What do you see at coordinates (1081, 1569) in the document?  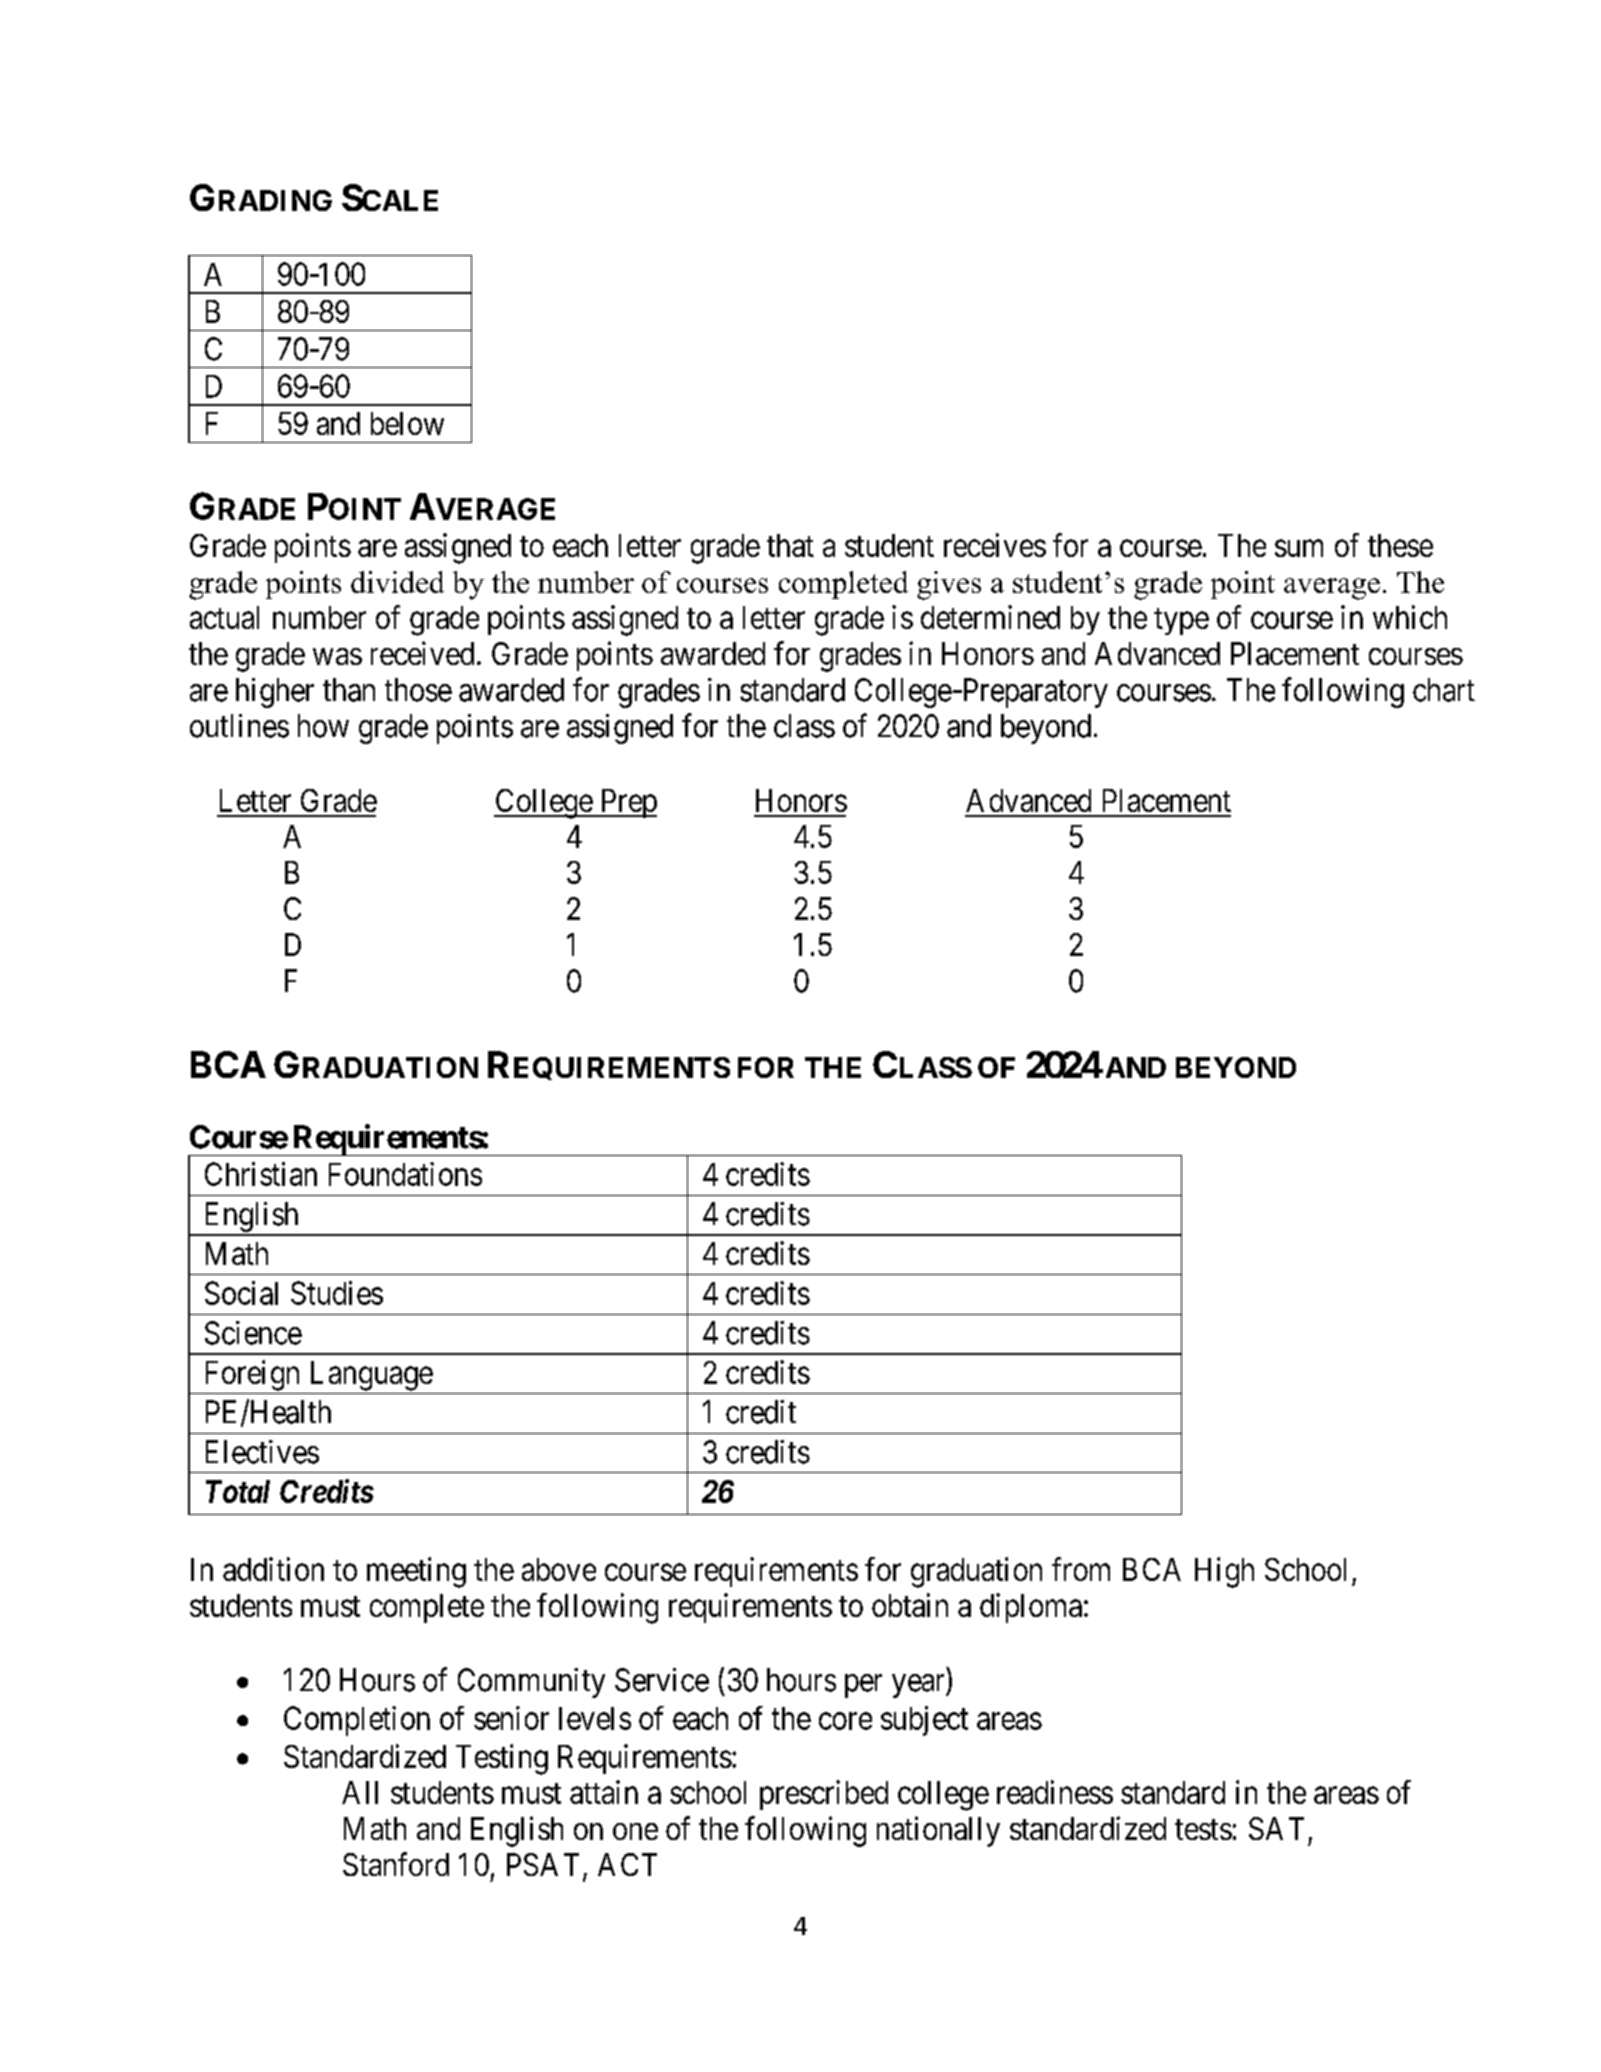 I see `from` at bounding box center [1081, 1569].
